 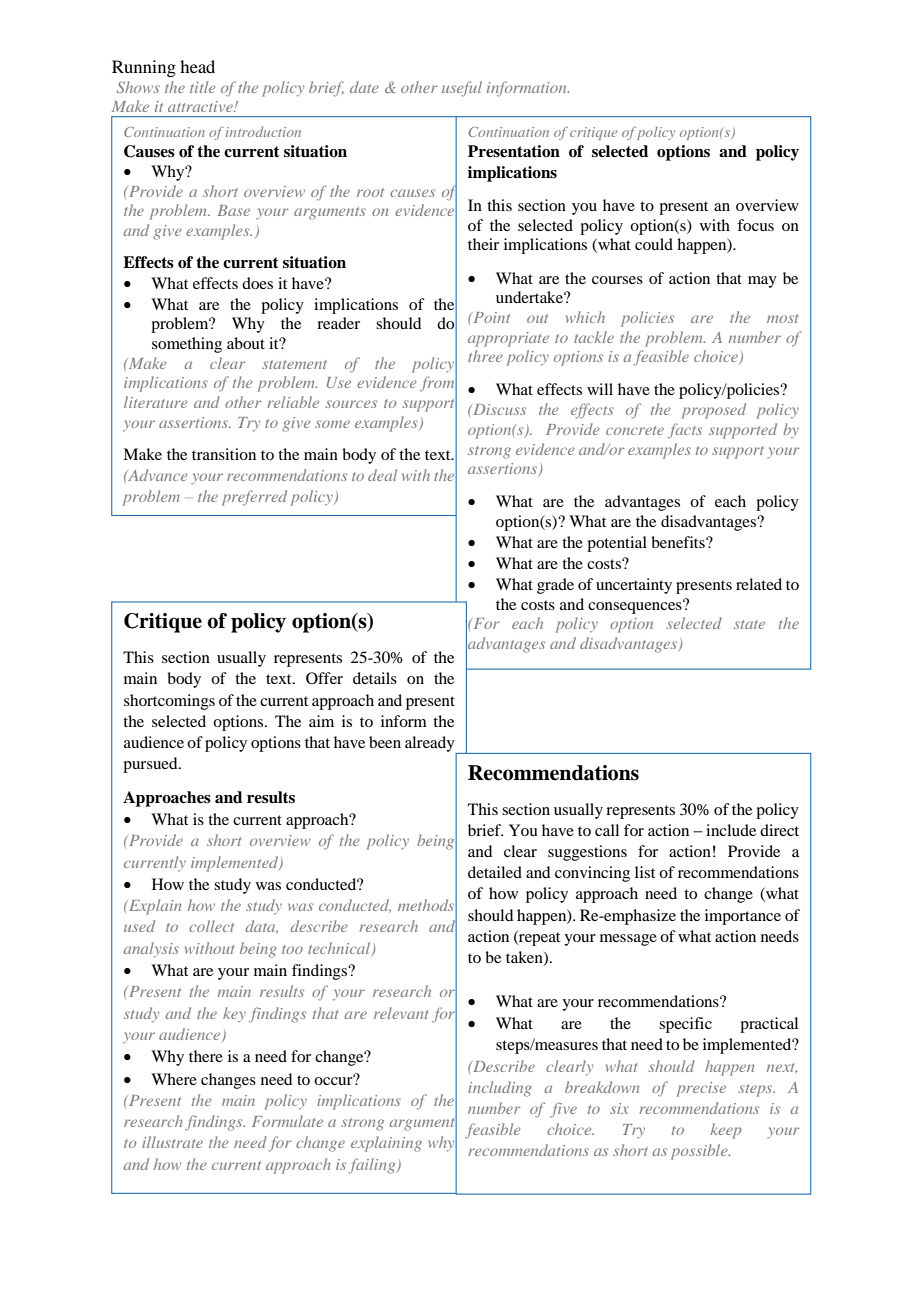 I want to click on including, so click(x=500, y=1089).
